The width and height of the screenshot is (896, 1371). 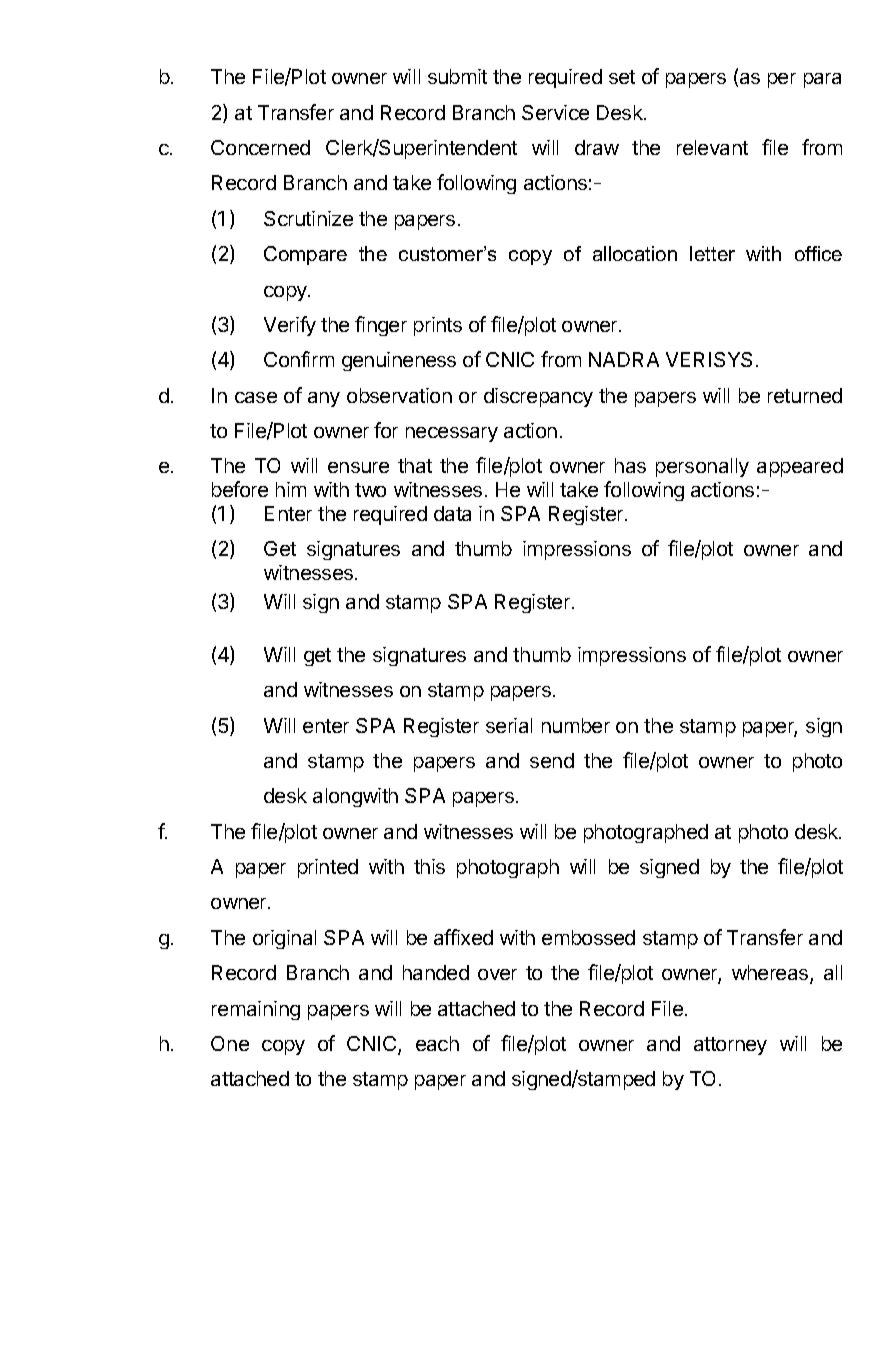 I want to click on serial, so click(x=509, y=725).
